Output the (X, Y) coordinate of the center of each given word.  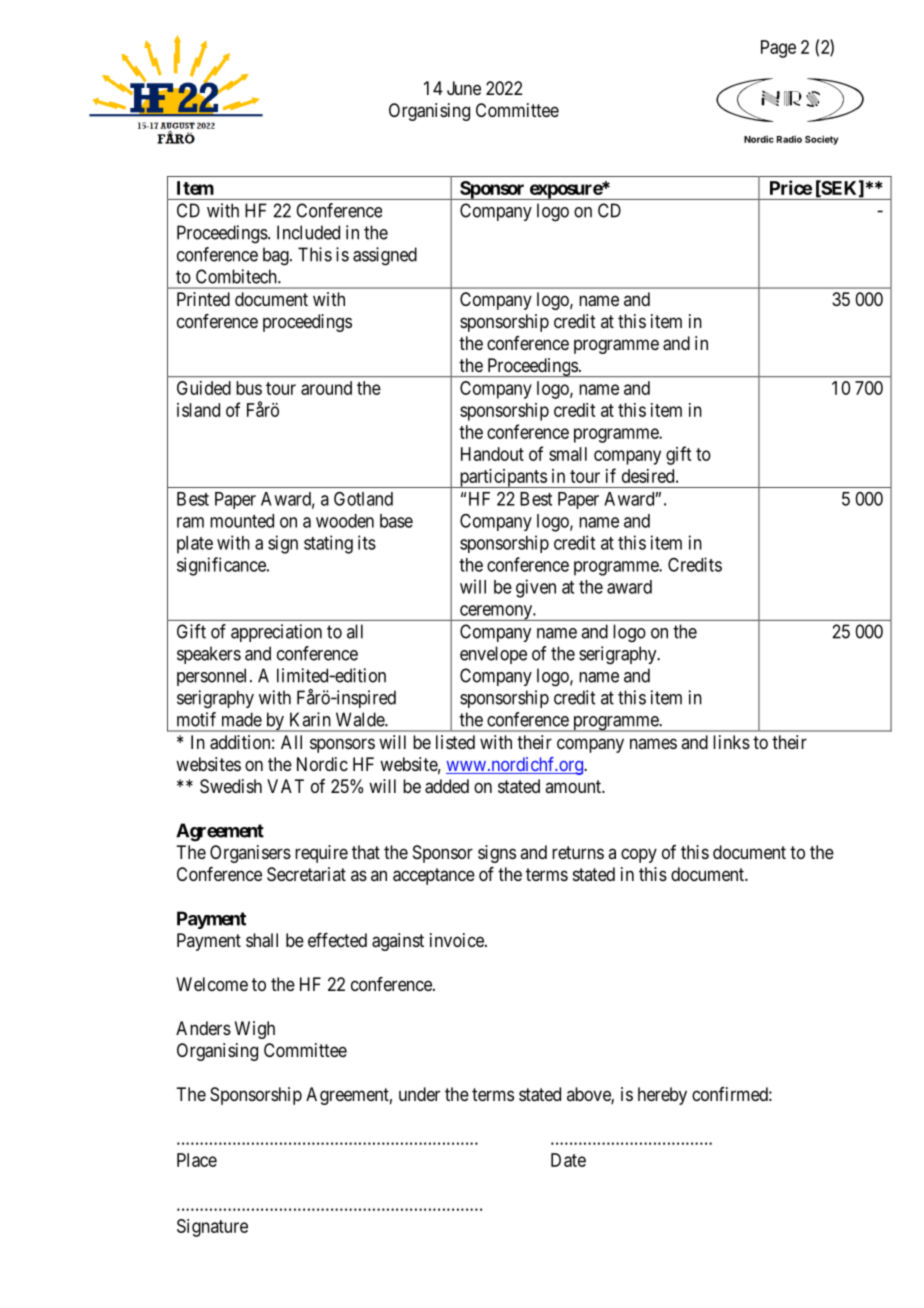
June (464, 88)
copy (639, 855)
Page (778, 49)
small (568, 454)
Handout (492, 454)
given (536, 588)
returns (578, 852)
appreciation (276, 633)
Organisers (250, 854)
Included (308, 232)
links (731, 742)
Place (197, 1160)
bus (249, 388)
